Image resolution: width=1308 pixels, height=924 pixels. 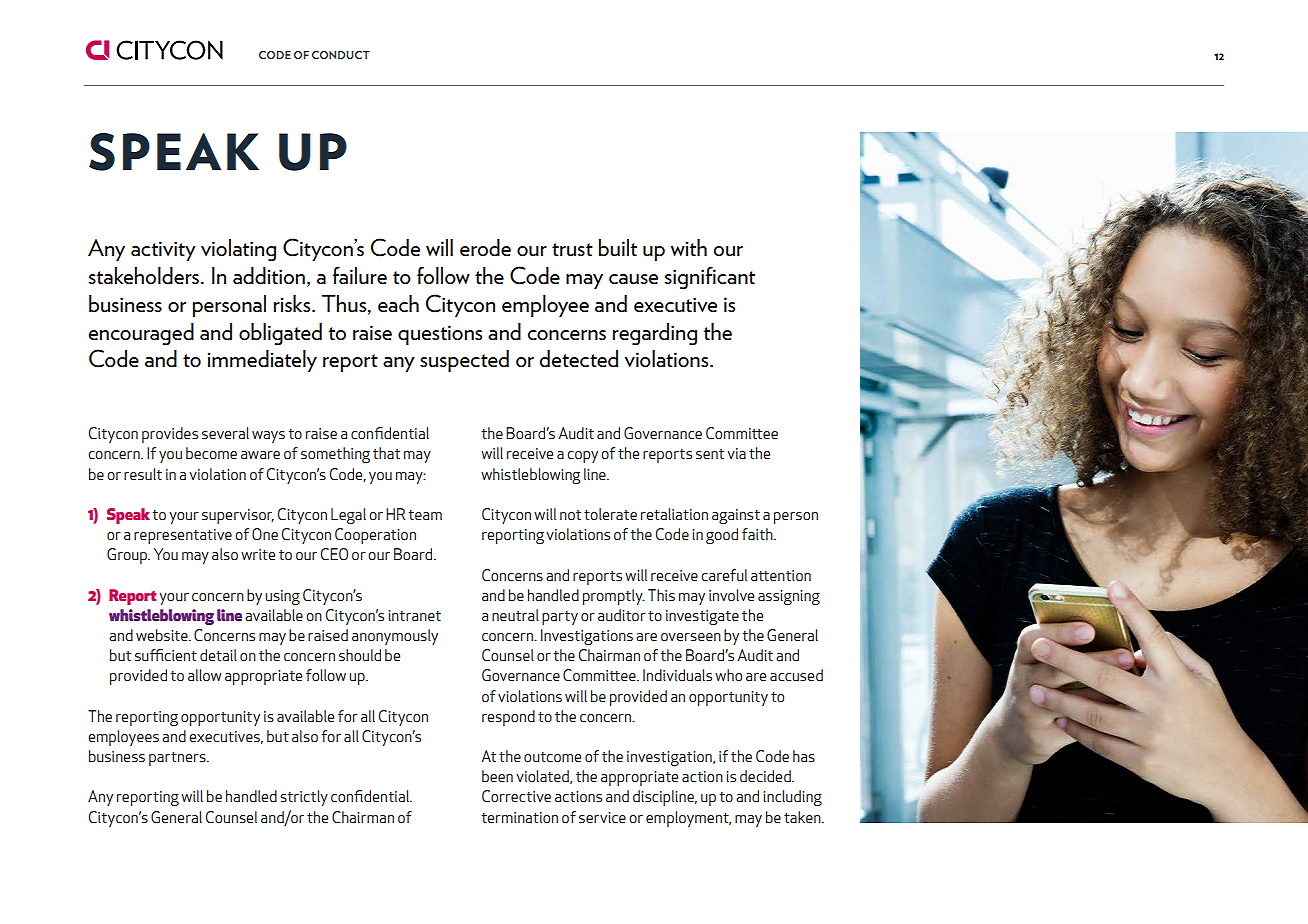 I want to click on CONDUCT, so click(x=341, y=55).
